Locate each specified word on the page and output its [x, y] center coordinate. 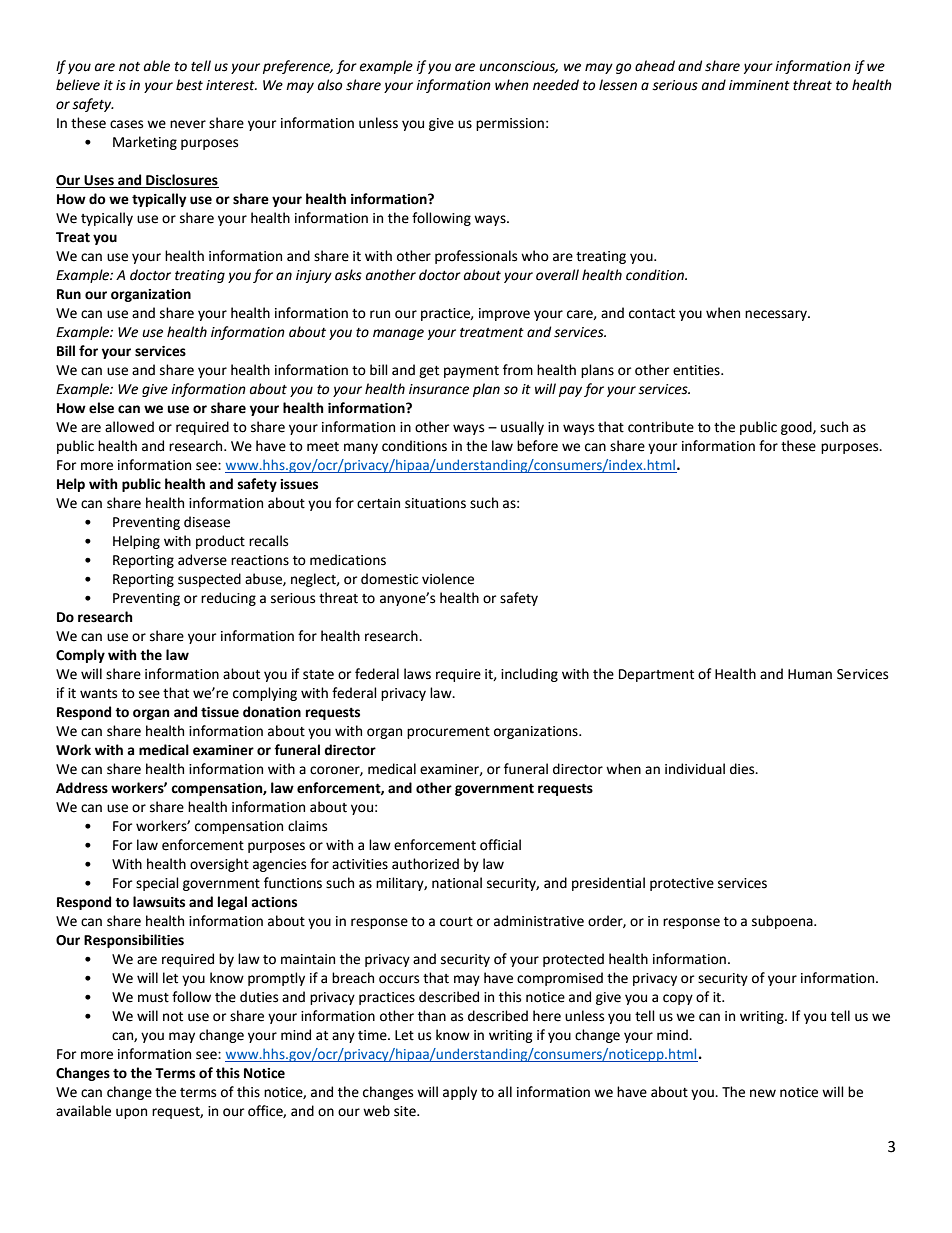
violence [448, 579]
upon [131, 1113]
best [189, 85]
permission [510, 124]
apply [460, 1093]
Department [656, 675]
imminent [759, 85]
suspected [209, 580]
